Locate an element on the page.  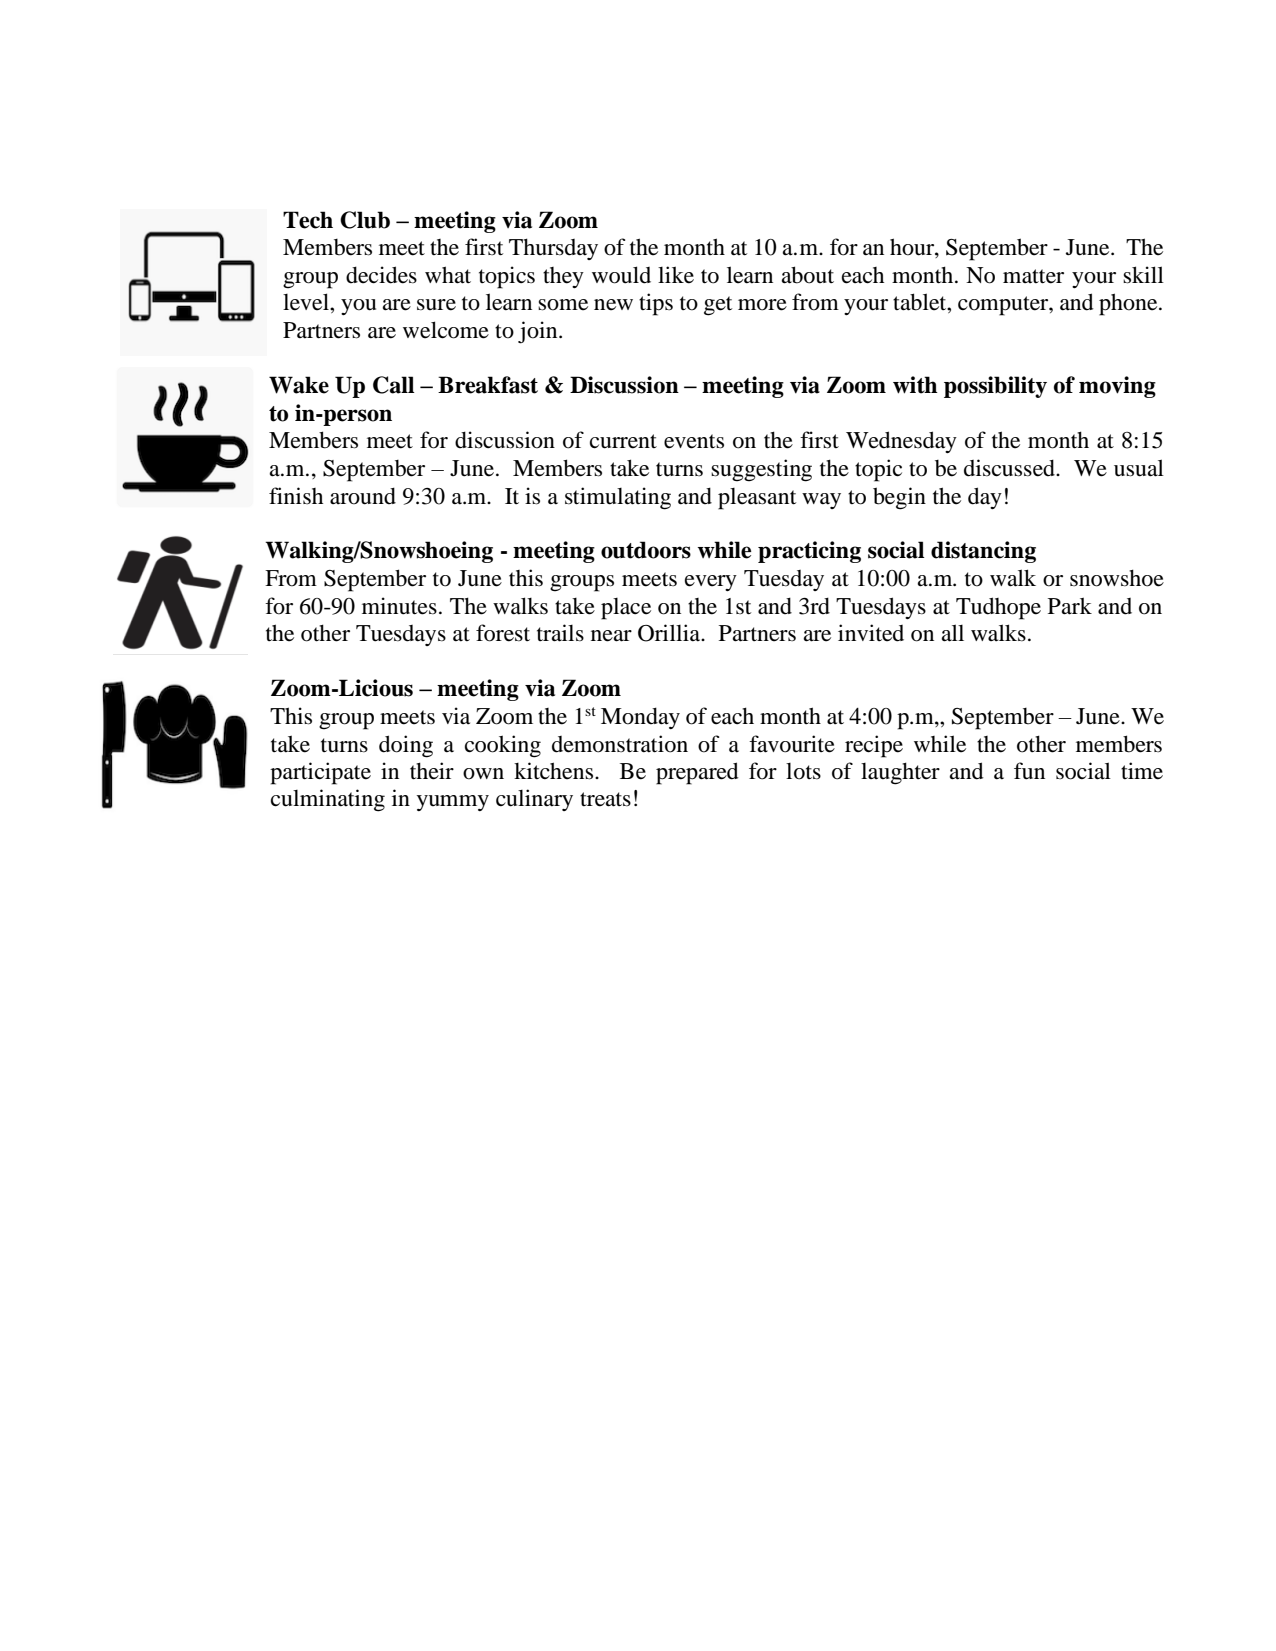
like is located at coordinates (676, 275).
